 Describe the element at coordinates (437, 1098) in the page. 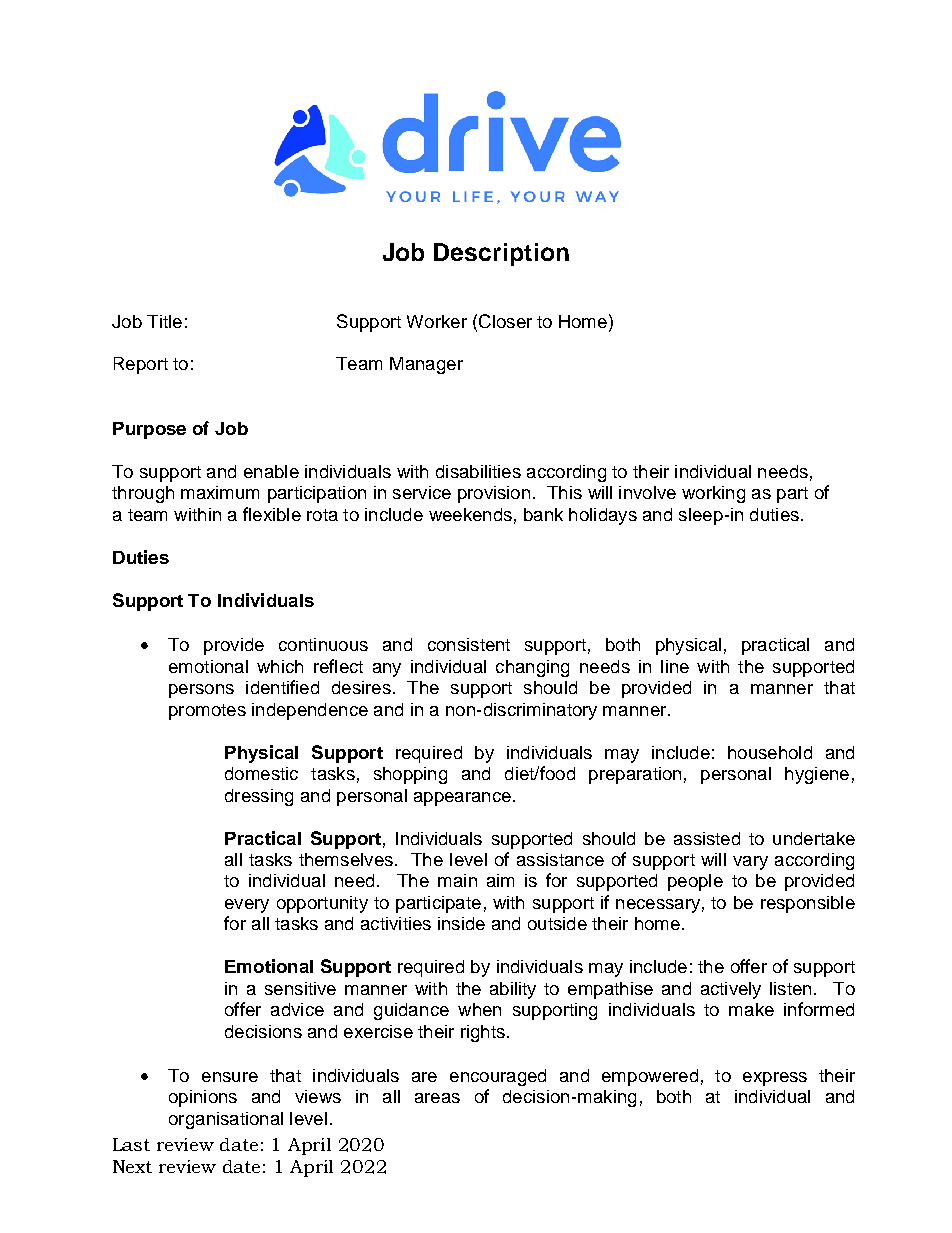

I see `areas` at that location.
